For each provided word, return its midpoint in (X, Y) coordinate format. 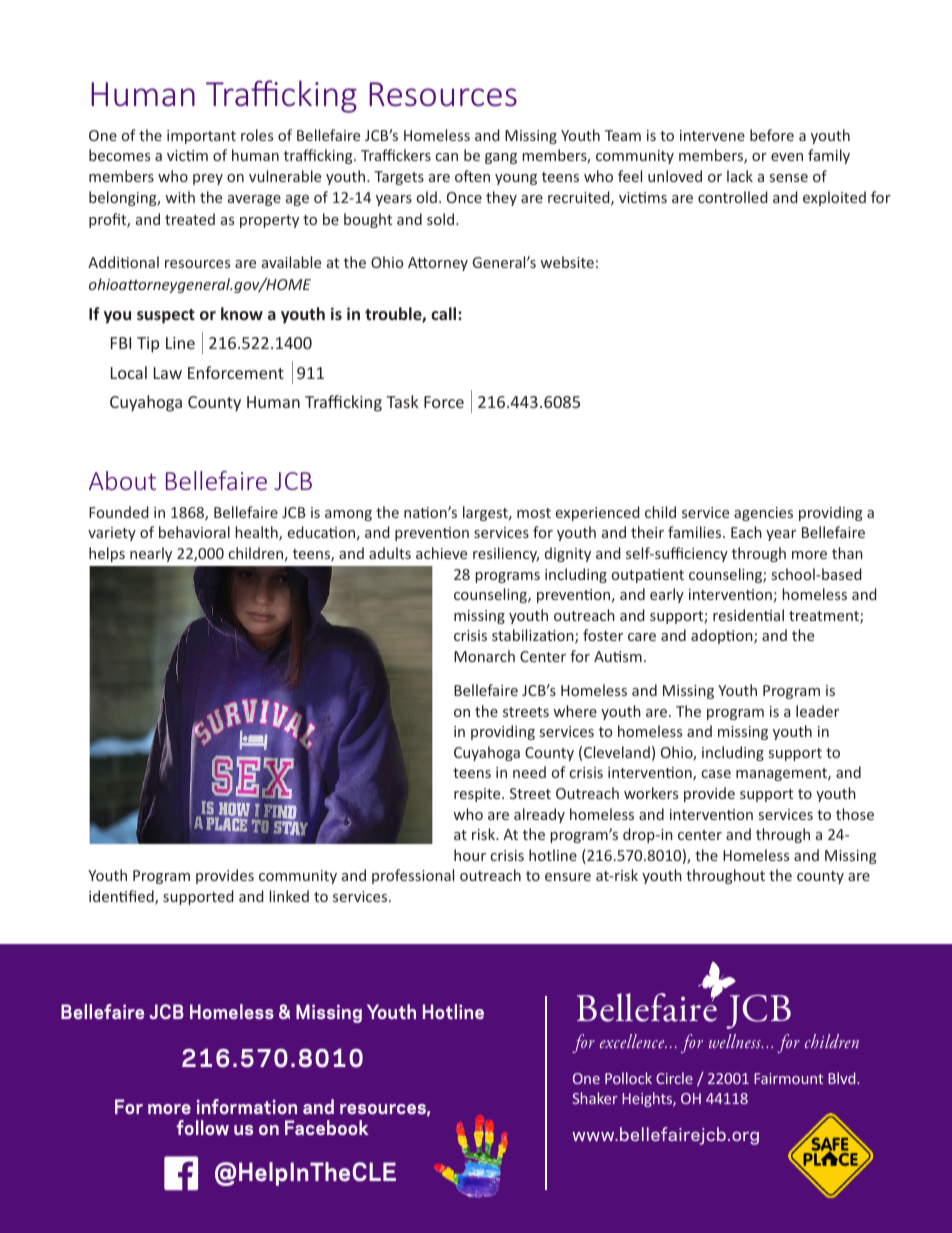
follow (203, 1127)
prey (208, 179)
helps (107, 554)
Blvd (843, 1078)
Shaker (595, 1098)
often (472, 176)
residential (748, 615)
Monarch (484, 656)
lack (740, 176)
